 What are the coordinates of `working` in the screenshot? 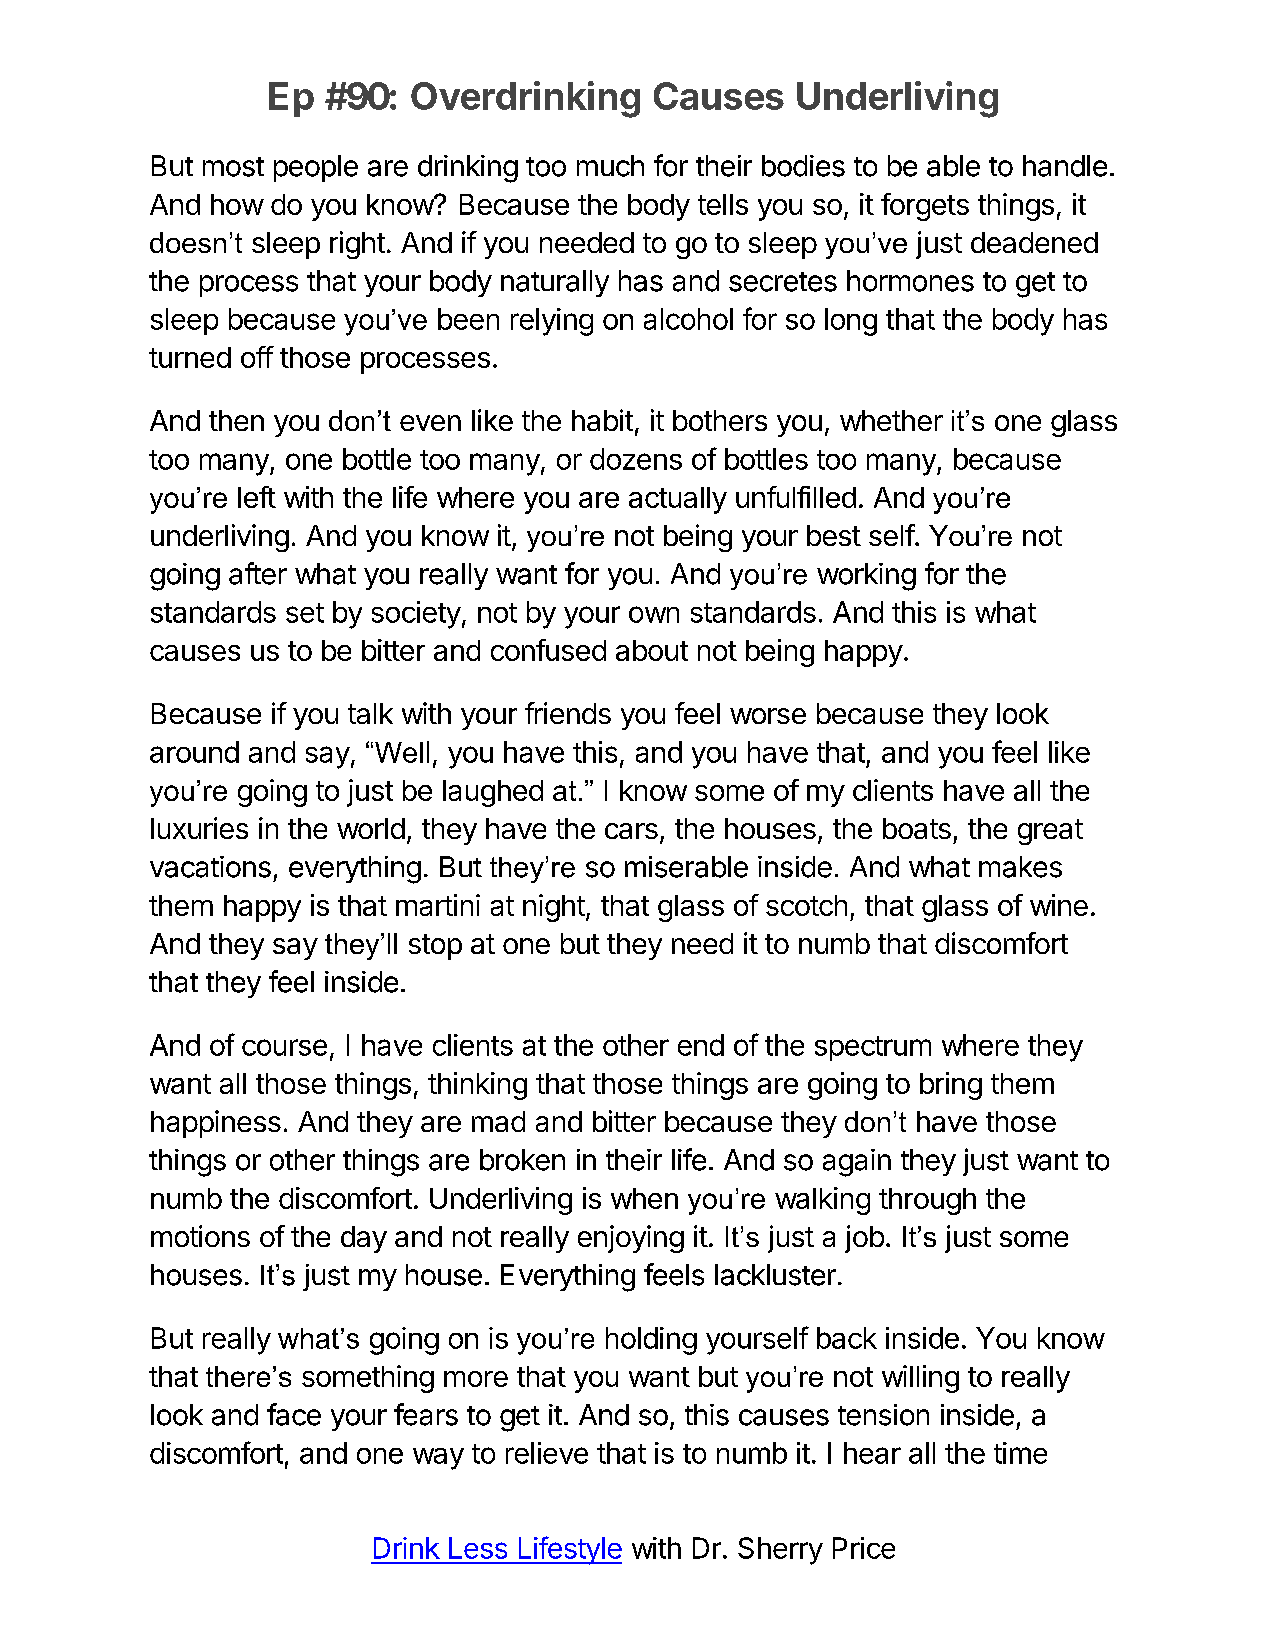 It's located at (866, 577).
